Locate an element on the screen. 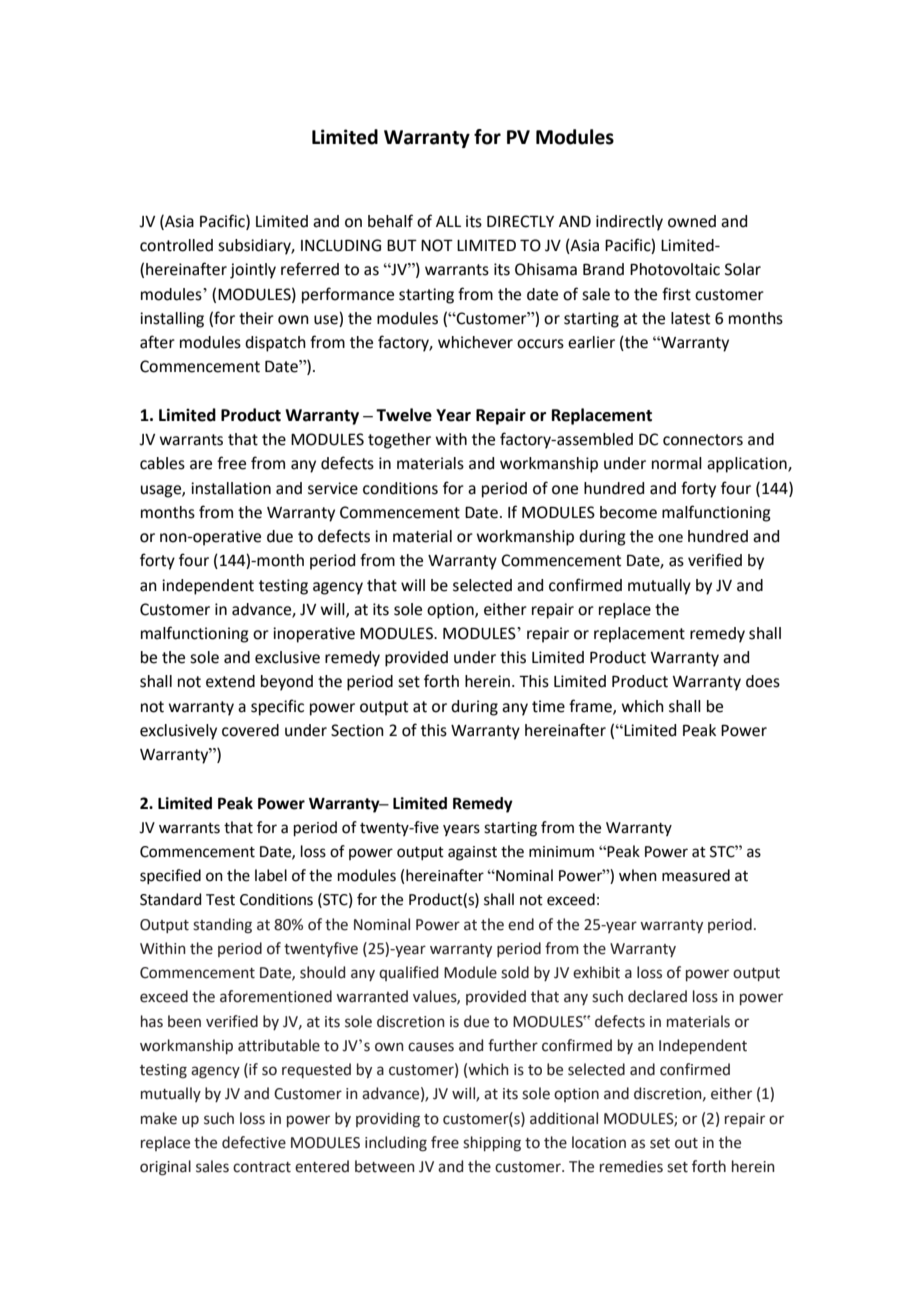 The width and height of the screenshot is (924, 1308). jointly is located at coordinates (253, 271).
